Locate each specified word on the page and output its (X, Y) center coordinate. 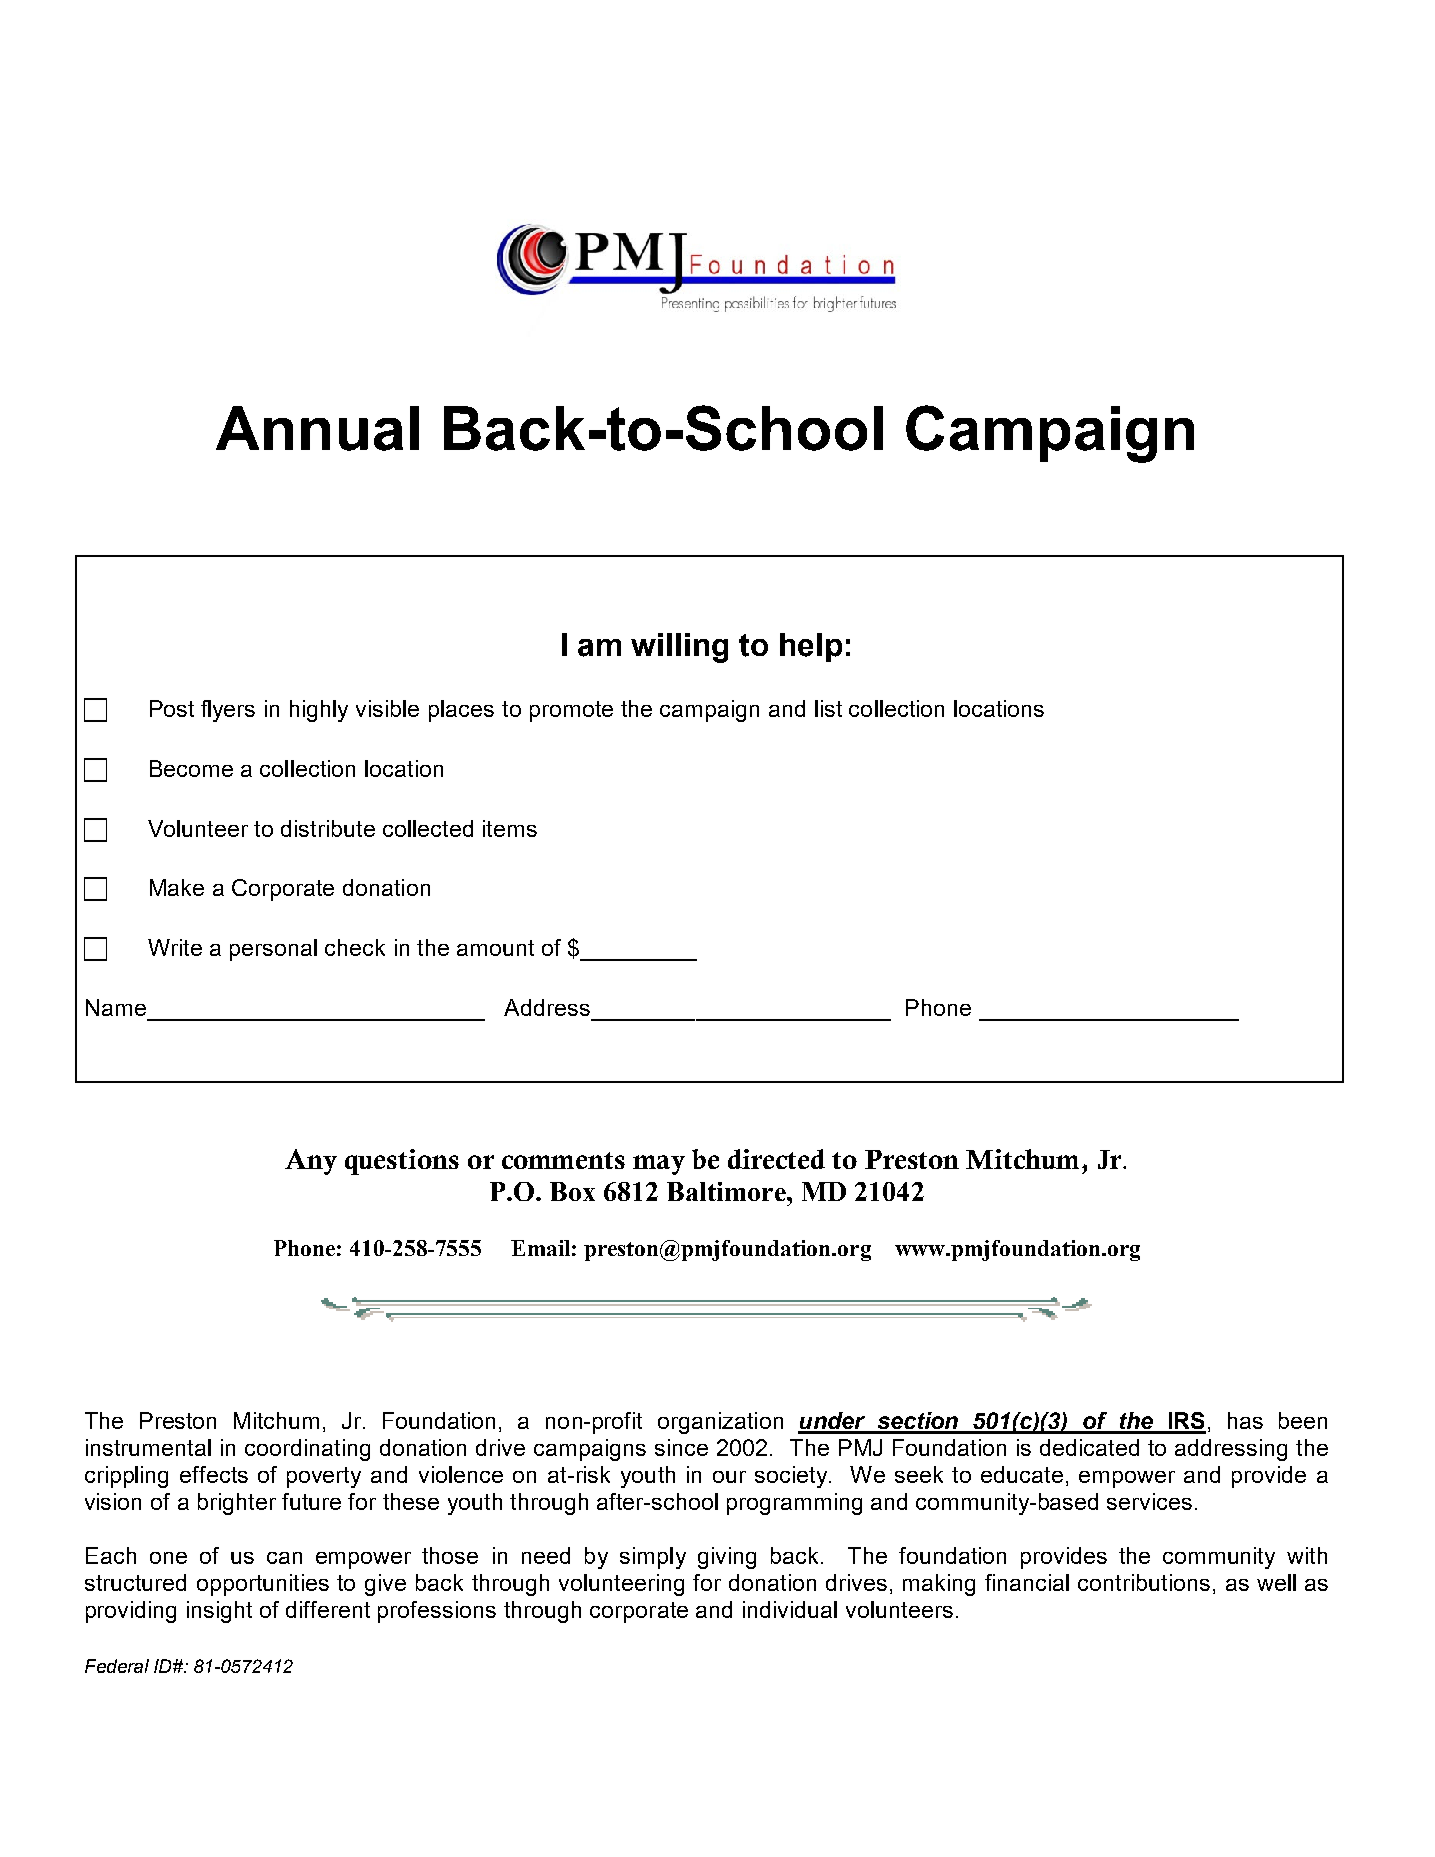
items (510, 828)
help (811, 647)
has (1245, 1420)
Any (311, 1162)
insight (219, 1612)
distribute (328, 828)
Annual (317, 428)
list (828, 708)
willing (679, 648)
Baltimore (727, 1191)
